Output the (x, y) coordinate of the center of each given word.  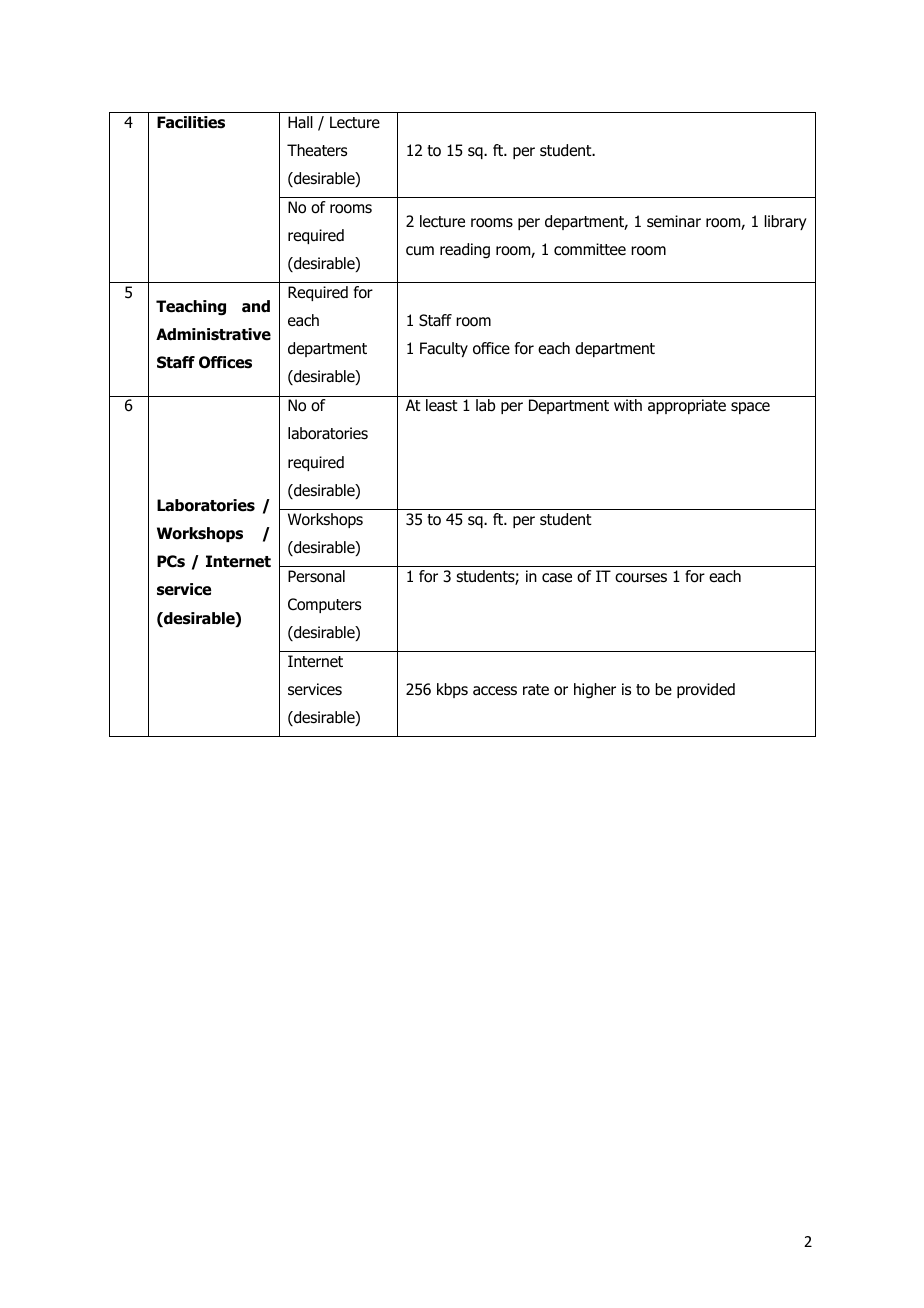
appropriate (687, 406)
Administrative (213, 334)
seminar (674, 221)
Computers (324, 605)
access (495, 690)
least (442, 405)
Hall (300, 122)
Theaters (317, 150)
